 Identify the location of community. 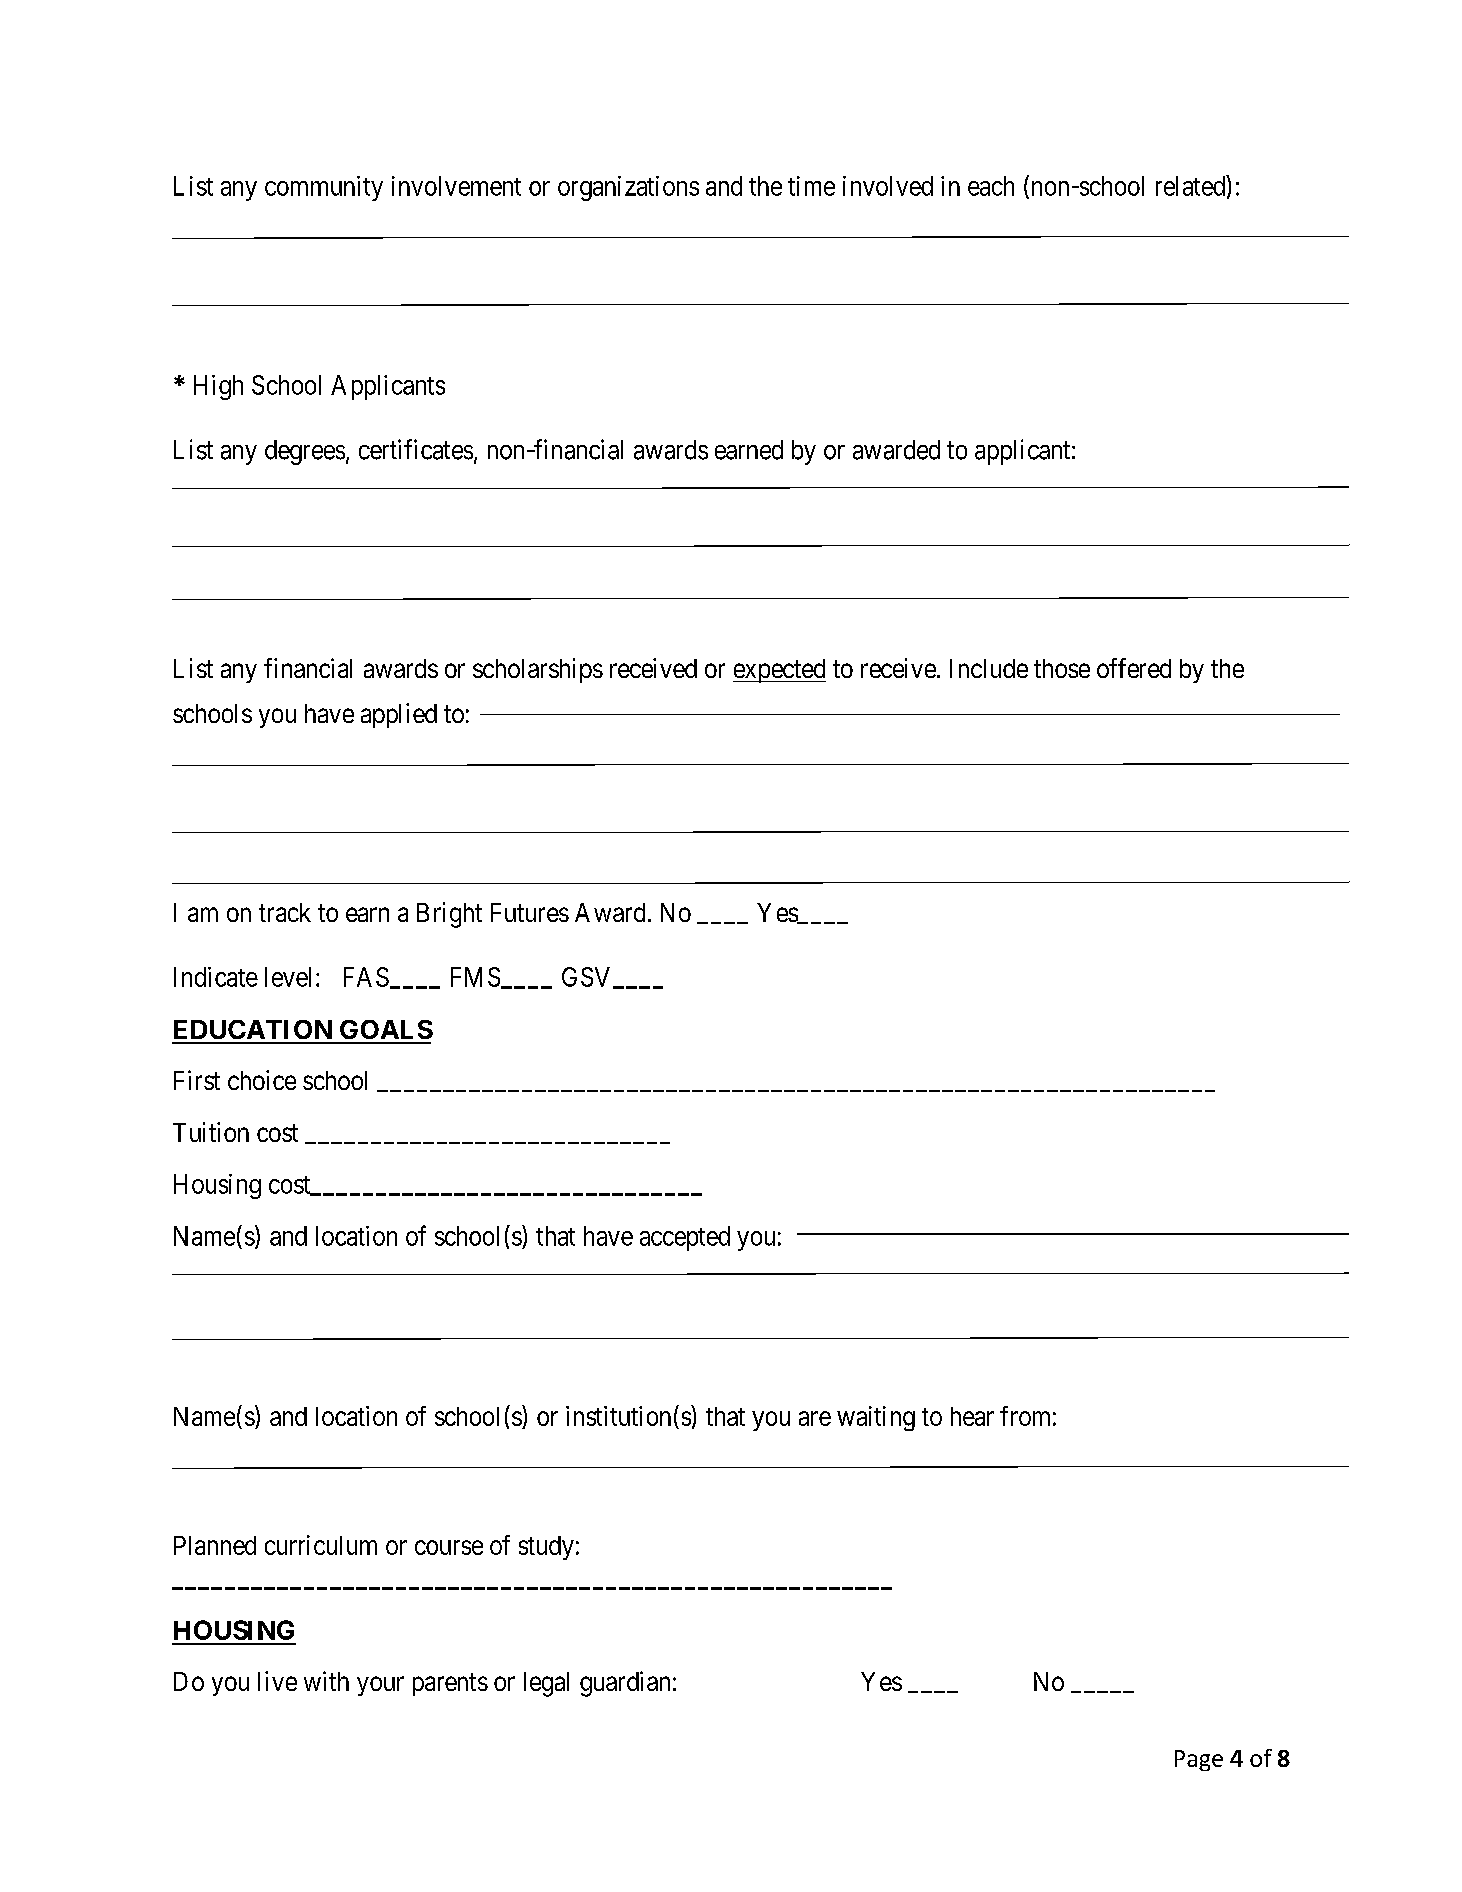
(324, 188).
